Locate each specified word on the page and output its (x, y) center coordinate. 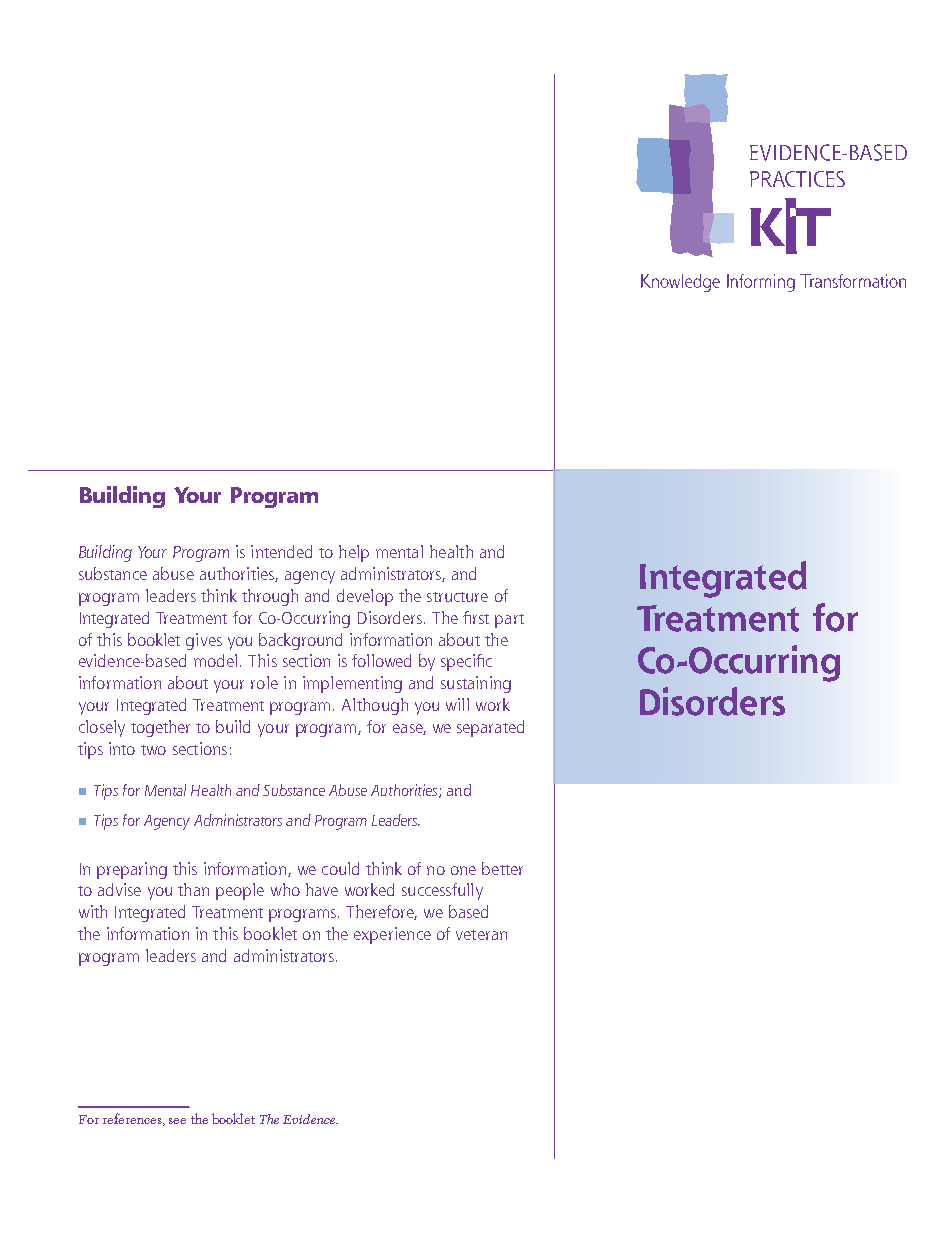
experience (392, 935)
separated (490, 728)
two (153, 750)
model (215, 660)
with (93, 911)
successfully (442, 891)
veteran (481, 935)
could (340, 868)
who (285, 889)
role (264, 682)
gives (204, 641)
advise (119, 889)
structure (457, 597)
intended (281, 551)
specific (466, 662)
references (133, 1119)
